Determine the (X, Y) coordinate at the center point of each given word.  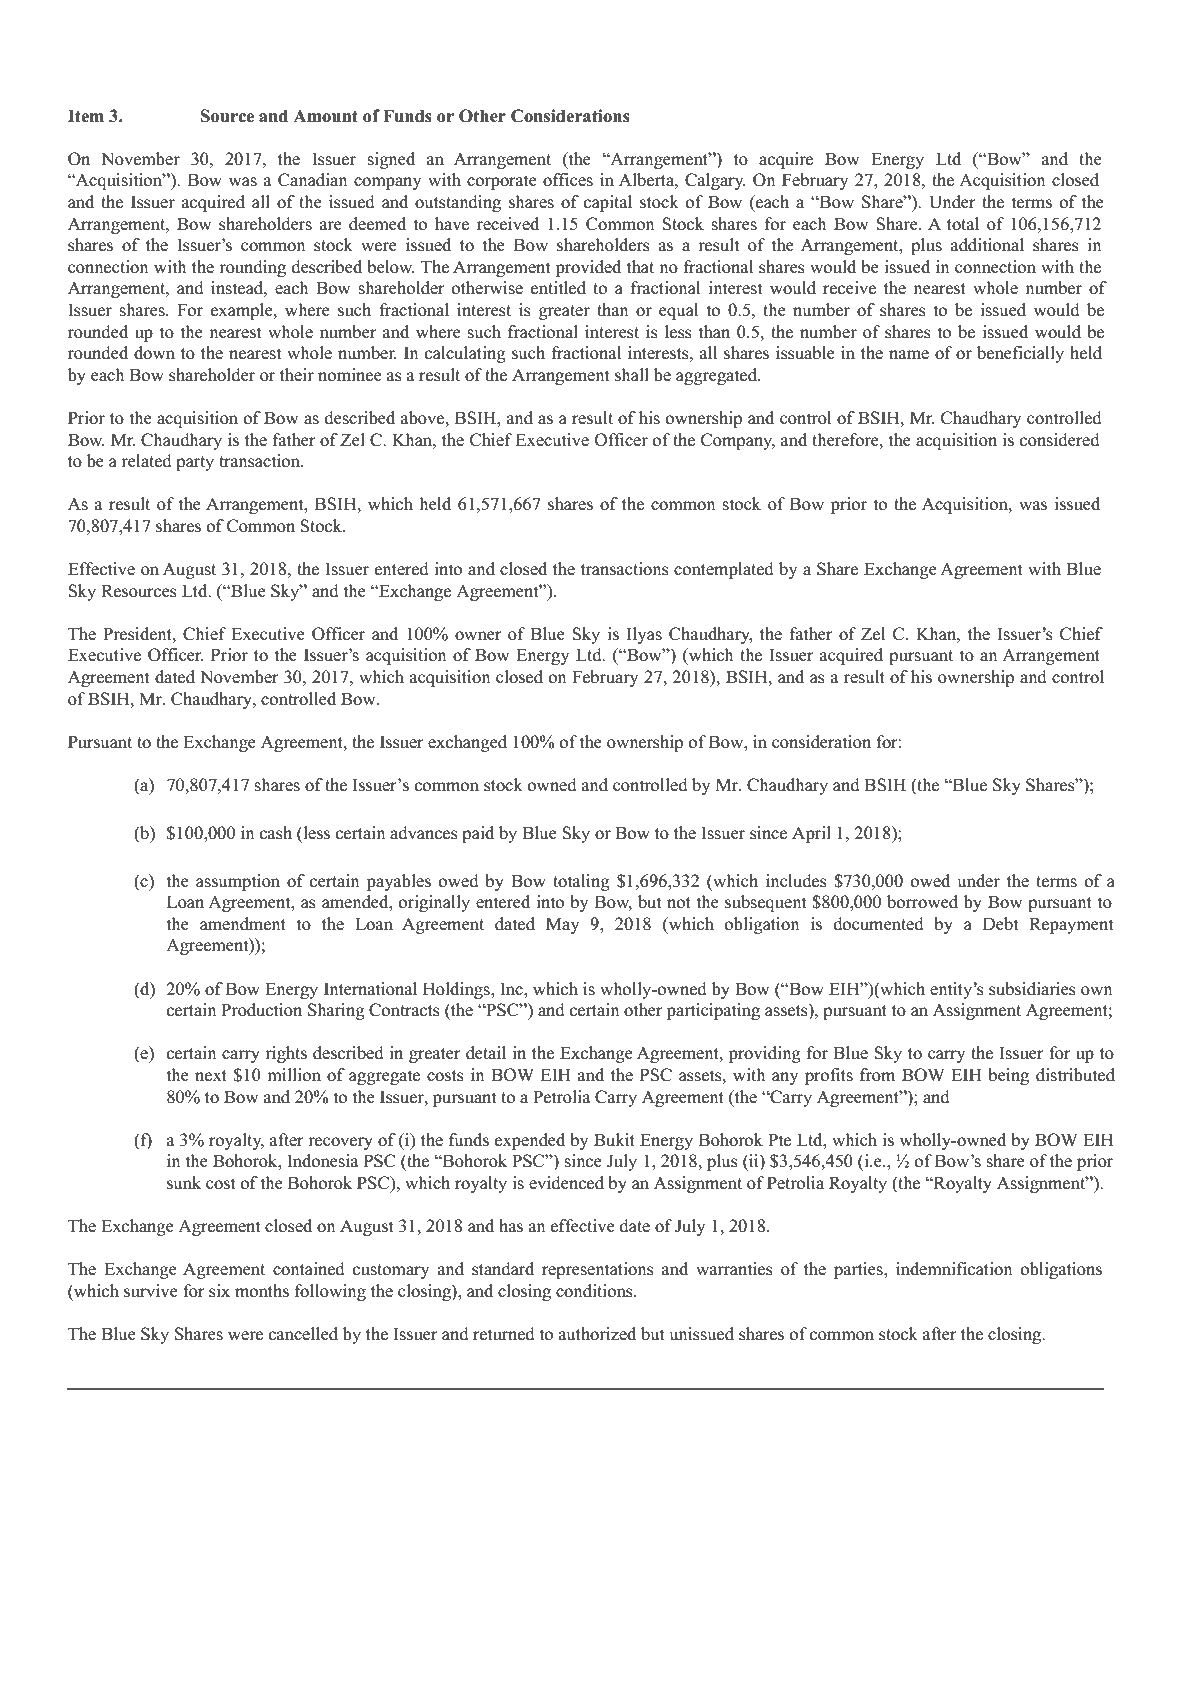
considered (1060, 440)
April (811, 834)
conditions (595, 1291)
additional (987, 245)
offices (568, 180)
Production (261, 1010)
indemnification (954, 1269)
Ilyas (644, 635)
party (195, 463)
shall (632, 375)
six (219, 1291)
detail (486, 1053)
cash (276, 833)
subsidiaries (1032, 989)
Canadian (313, 180)
